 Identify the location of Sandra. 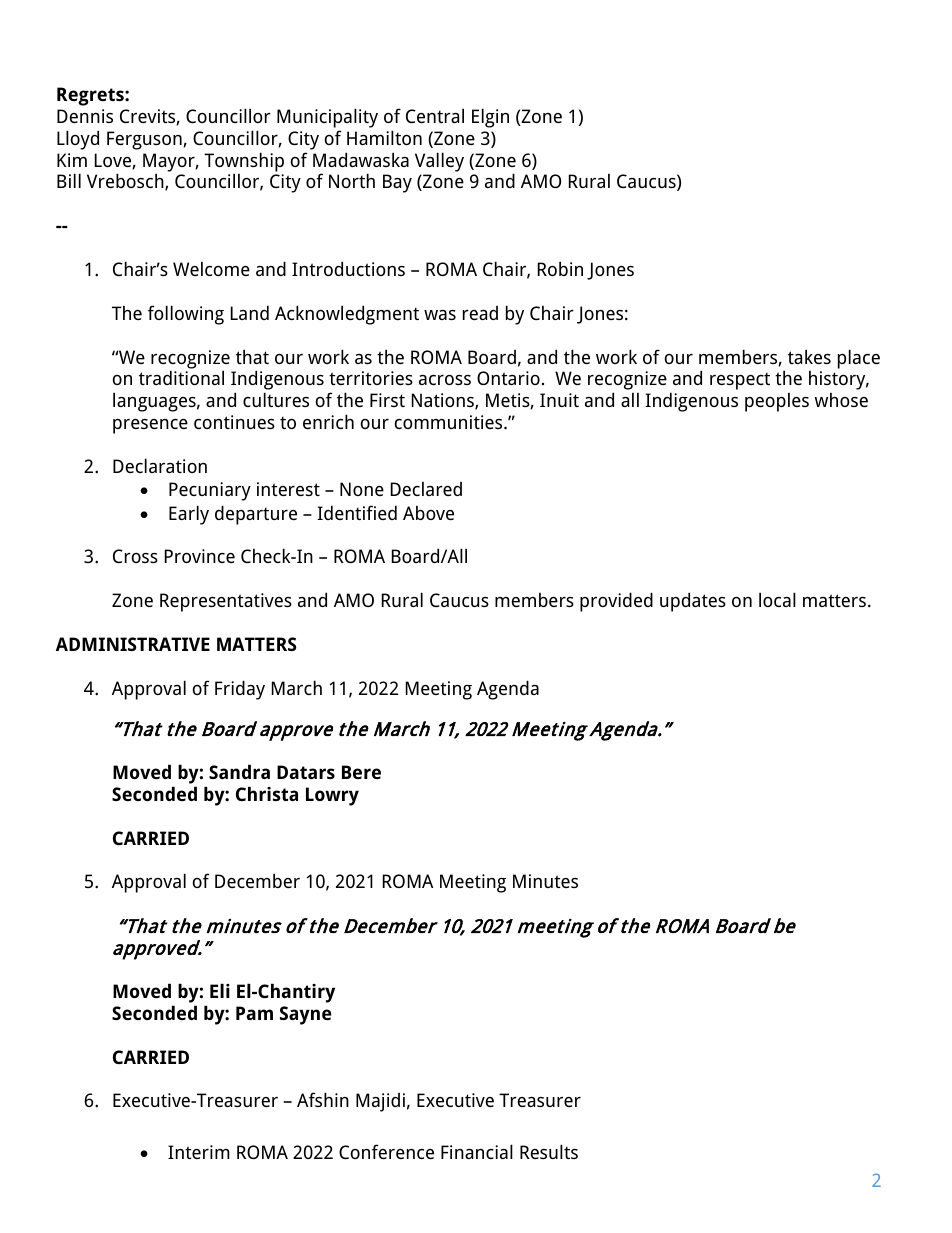
(239, 771).
